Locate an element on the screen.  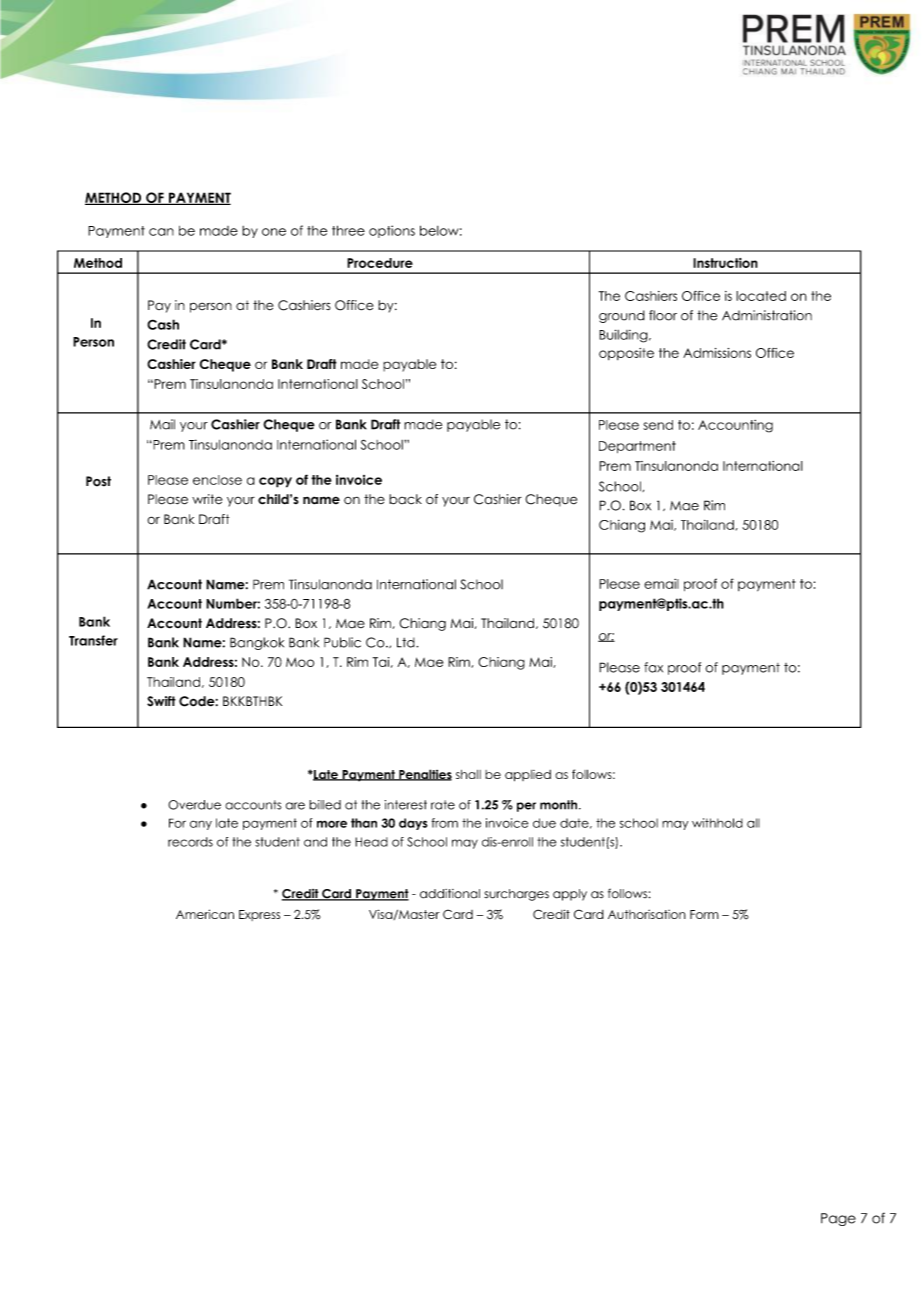
Instruction is located at coordinates (725, 263).
